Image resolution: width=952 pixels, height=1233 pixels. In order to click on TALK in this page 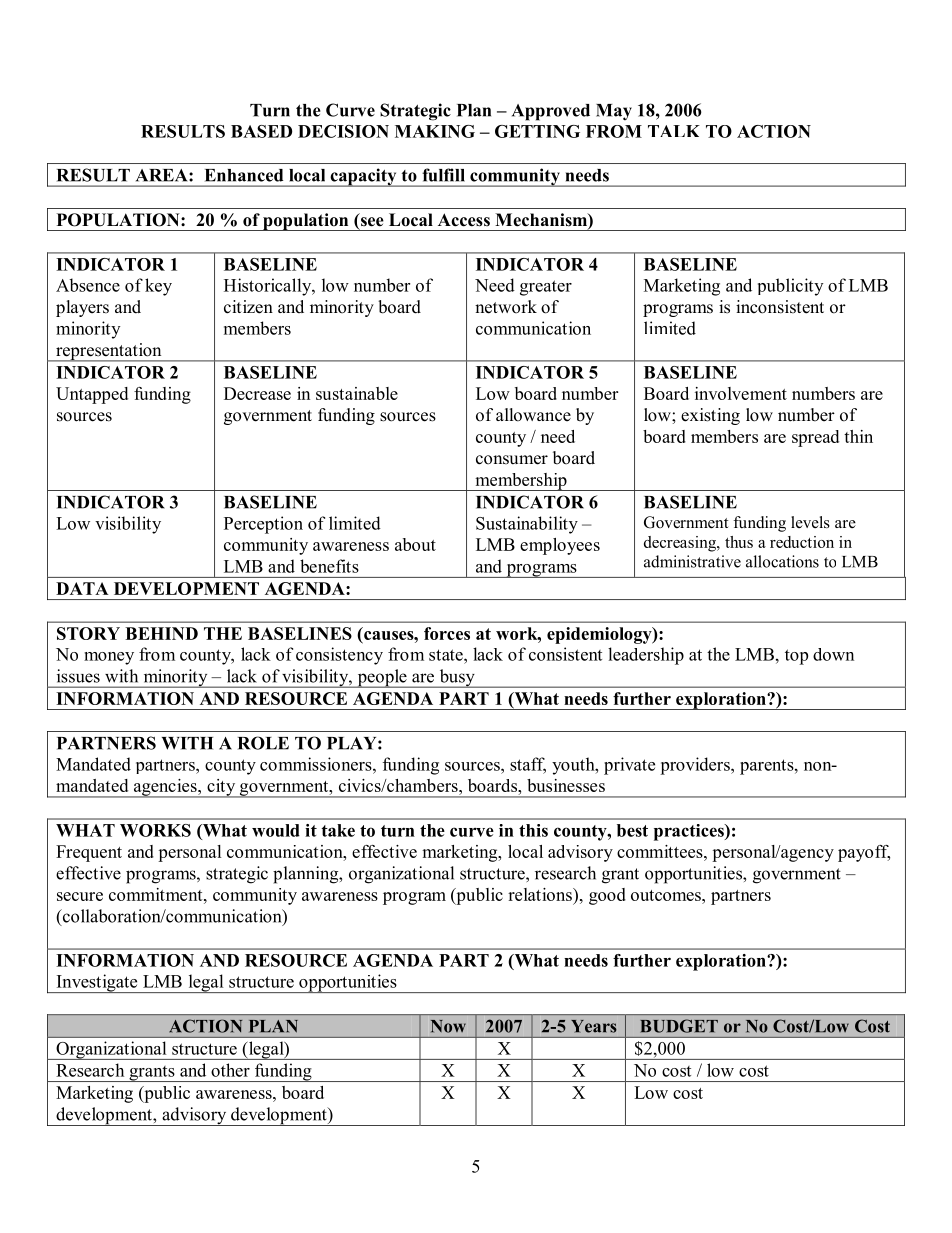, I will do `click(674, 131)`.
